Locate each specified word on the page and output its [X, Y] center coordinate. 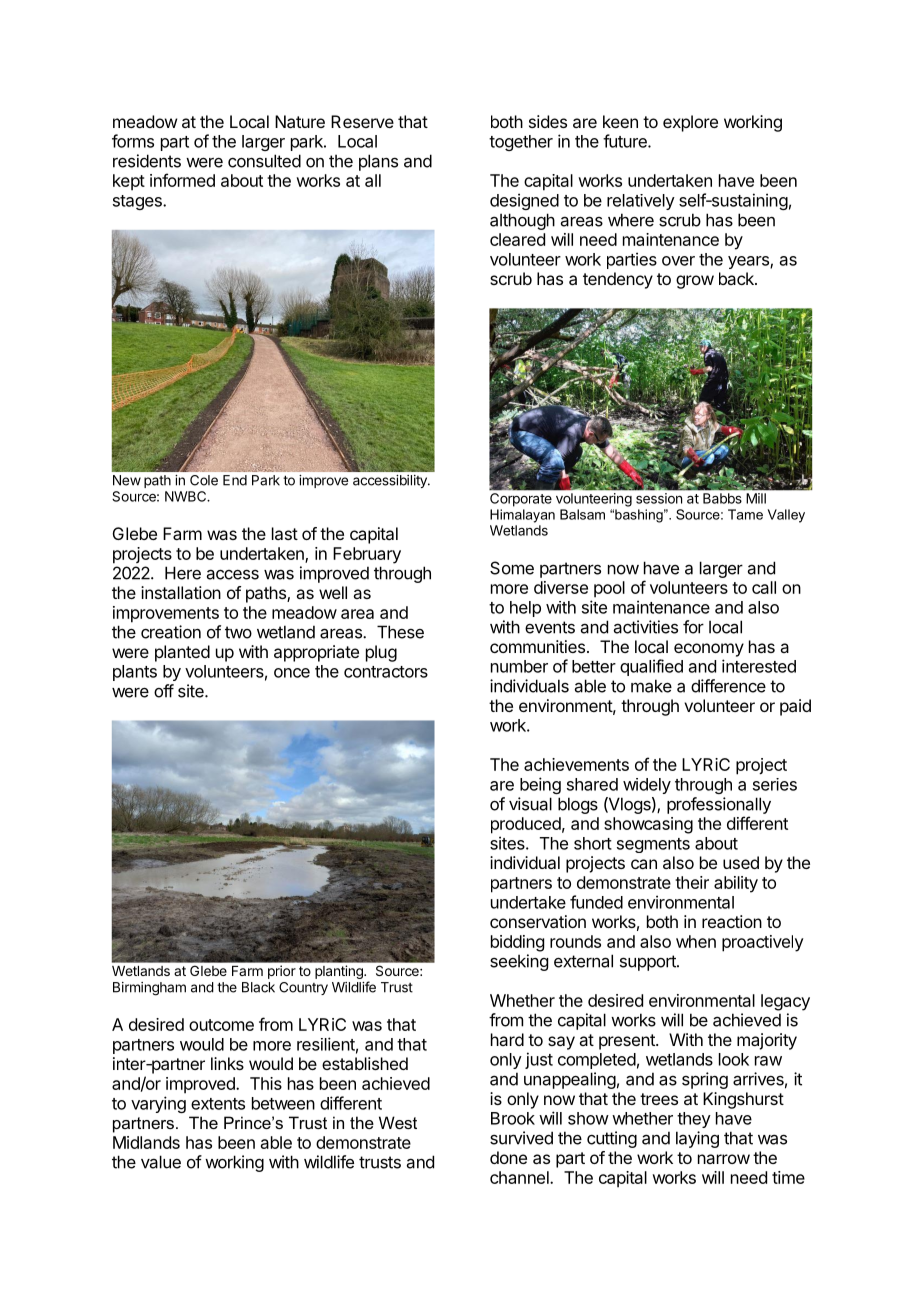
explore [690, 123]
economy [709, 650]
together [521, 143]
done [508, 1157]
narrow [724, 1159]
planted [182, 653]
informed [182, 180]
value [161, 1162]
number [519, 666]
